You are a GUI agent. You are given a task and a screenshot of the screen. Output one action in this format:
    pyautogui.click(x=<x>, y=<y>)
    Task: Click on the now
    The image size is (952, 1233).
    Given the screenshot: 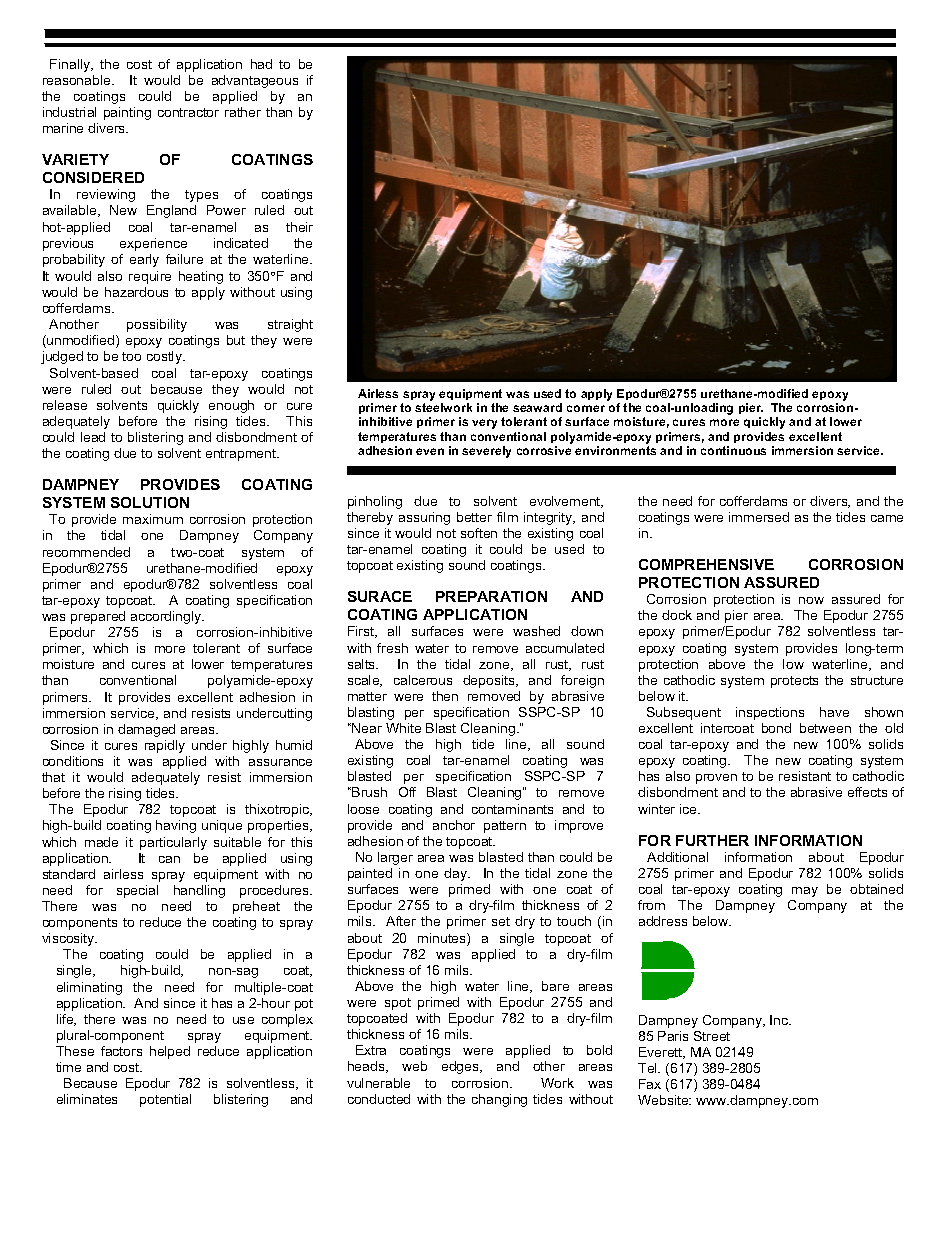 What is the action you would take?
    pyautogui.click(x=811, y=600)
